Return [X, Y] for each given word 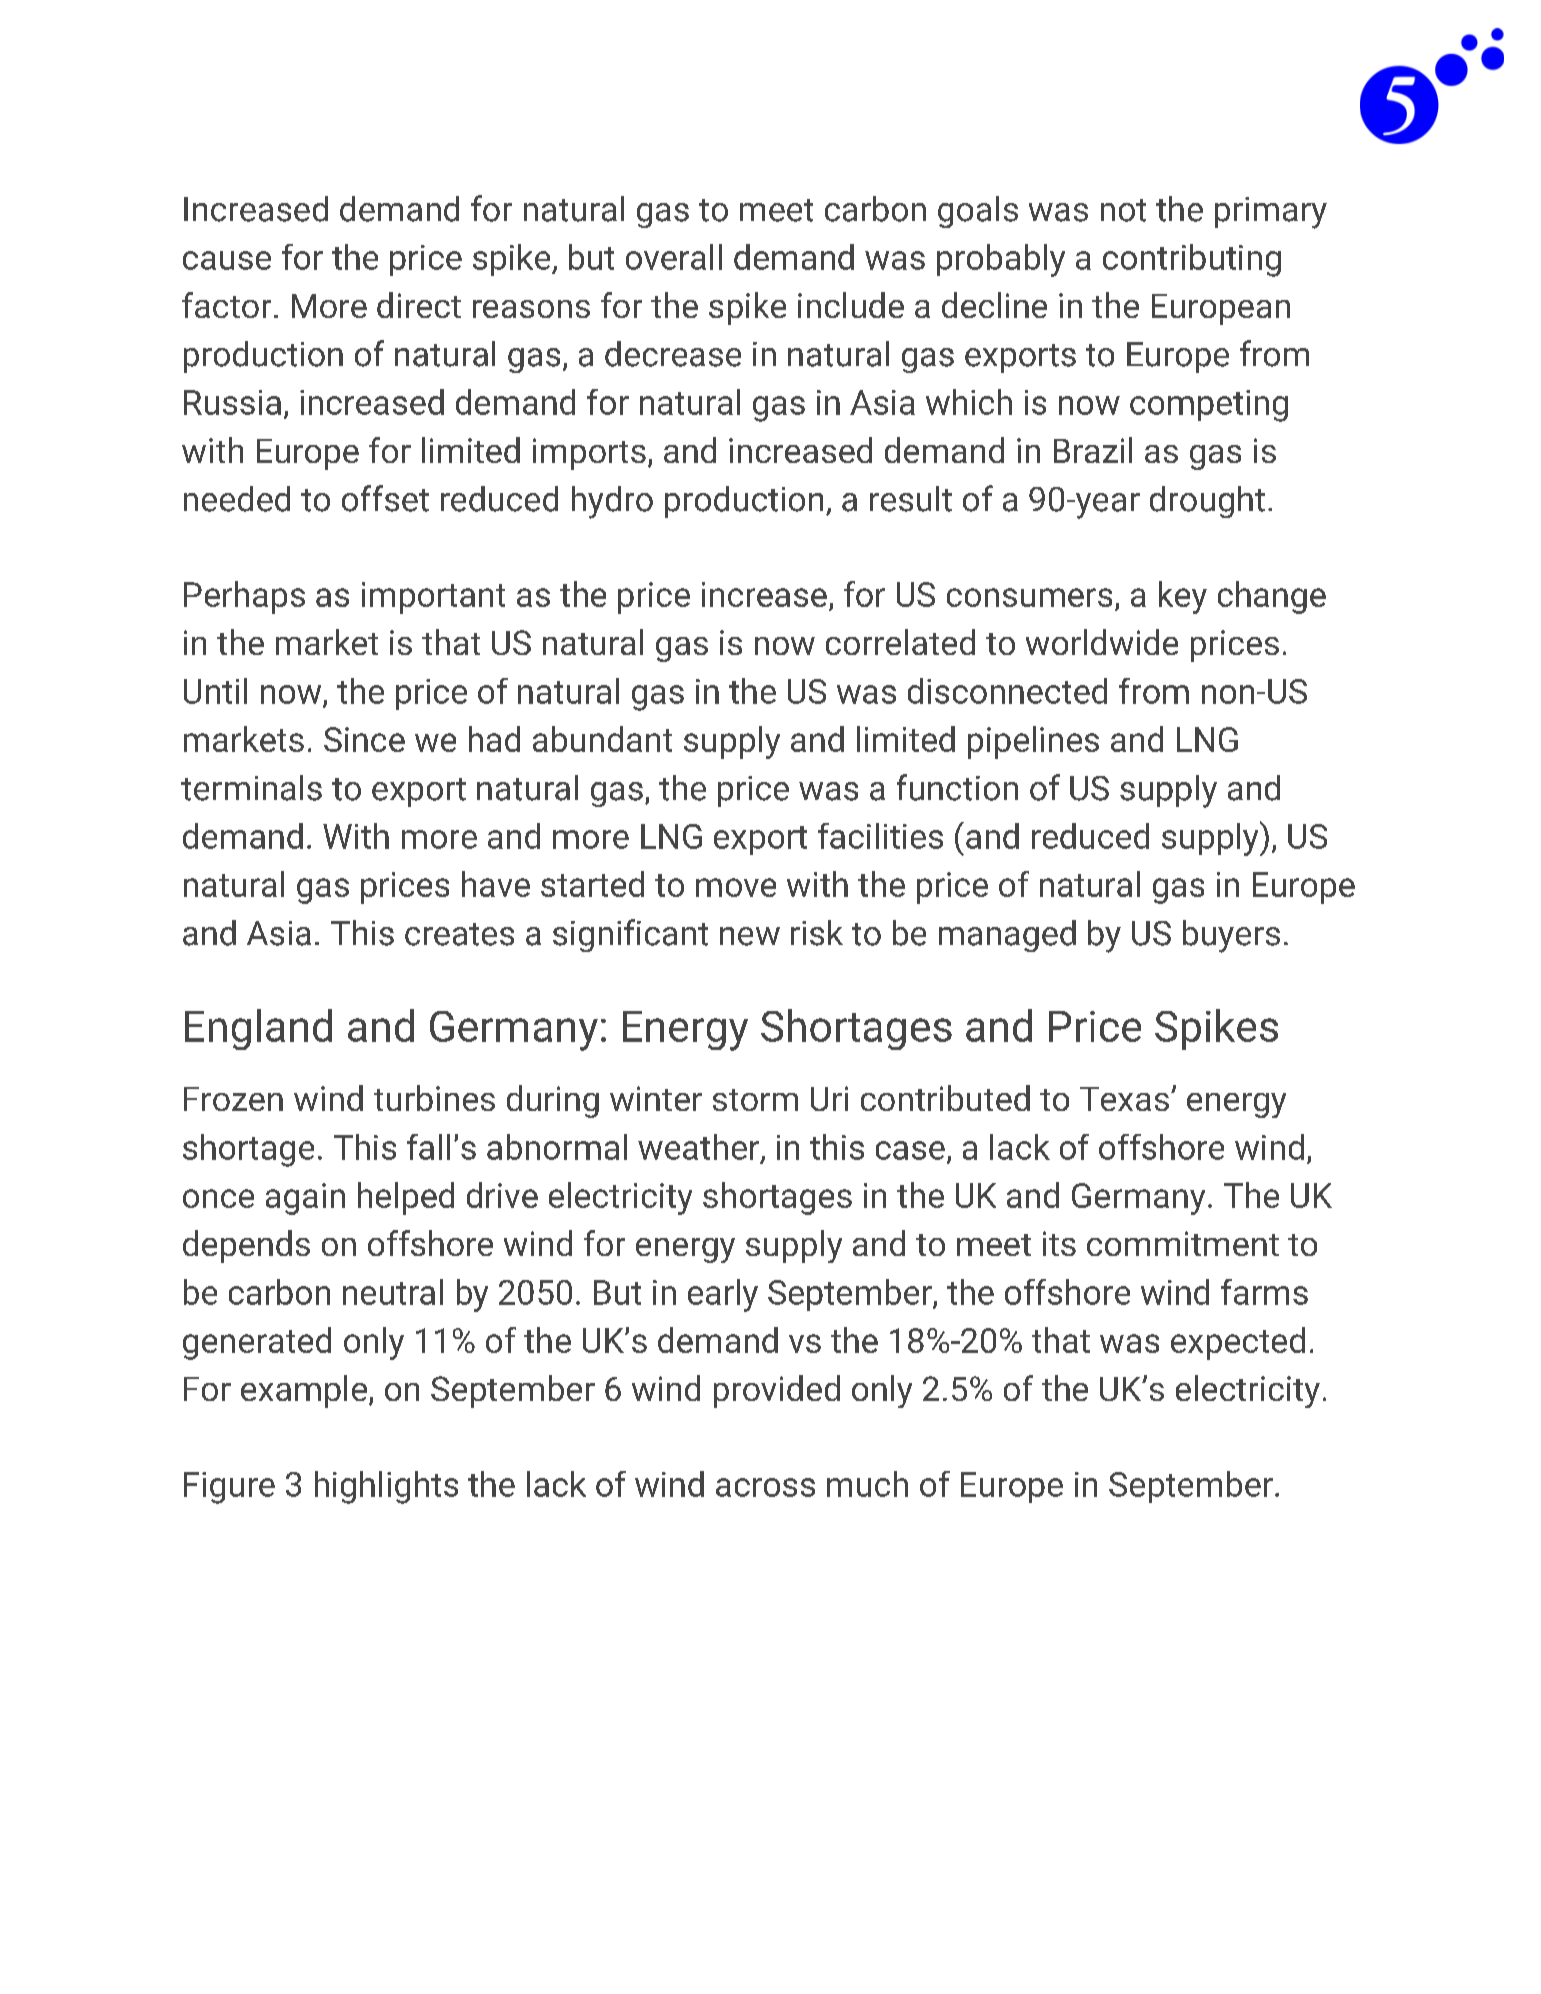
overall [674, 257]
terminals [251, 788]
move [736, 887]
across [765, 1487]
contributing [1192, 260]
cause [227, 260]
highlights [386, 1487]
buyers [1231, 936]
